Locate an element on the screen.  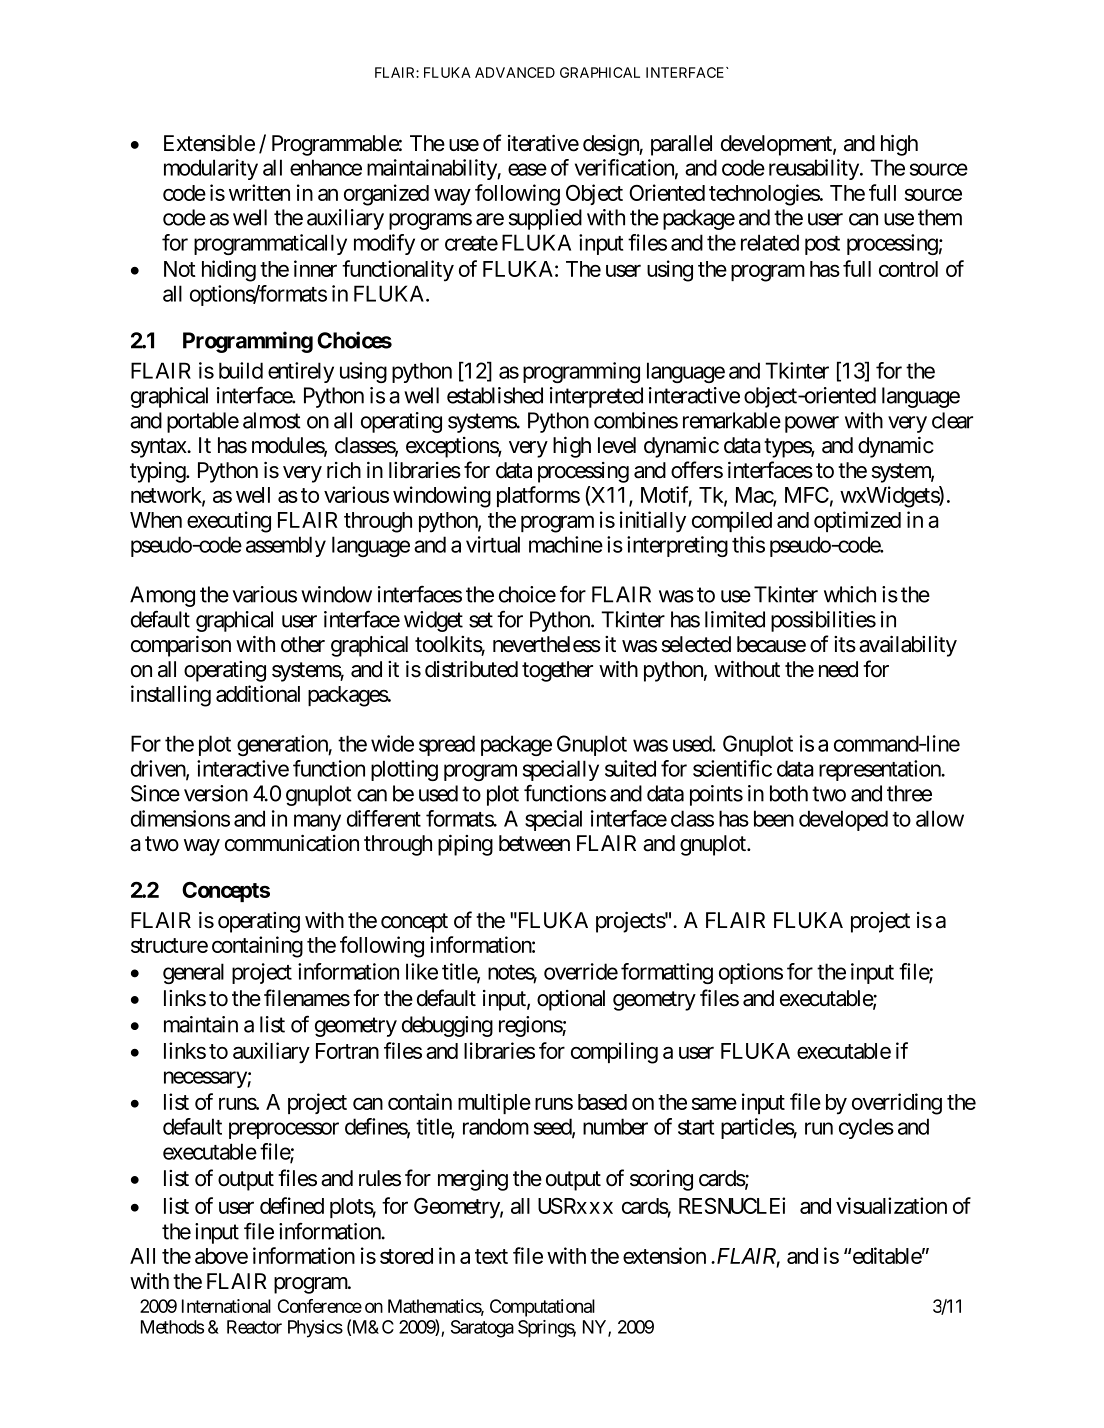
modularity is located at coordinates (211, 169).
